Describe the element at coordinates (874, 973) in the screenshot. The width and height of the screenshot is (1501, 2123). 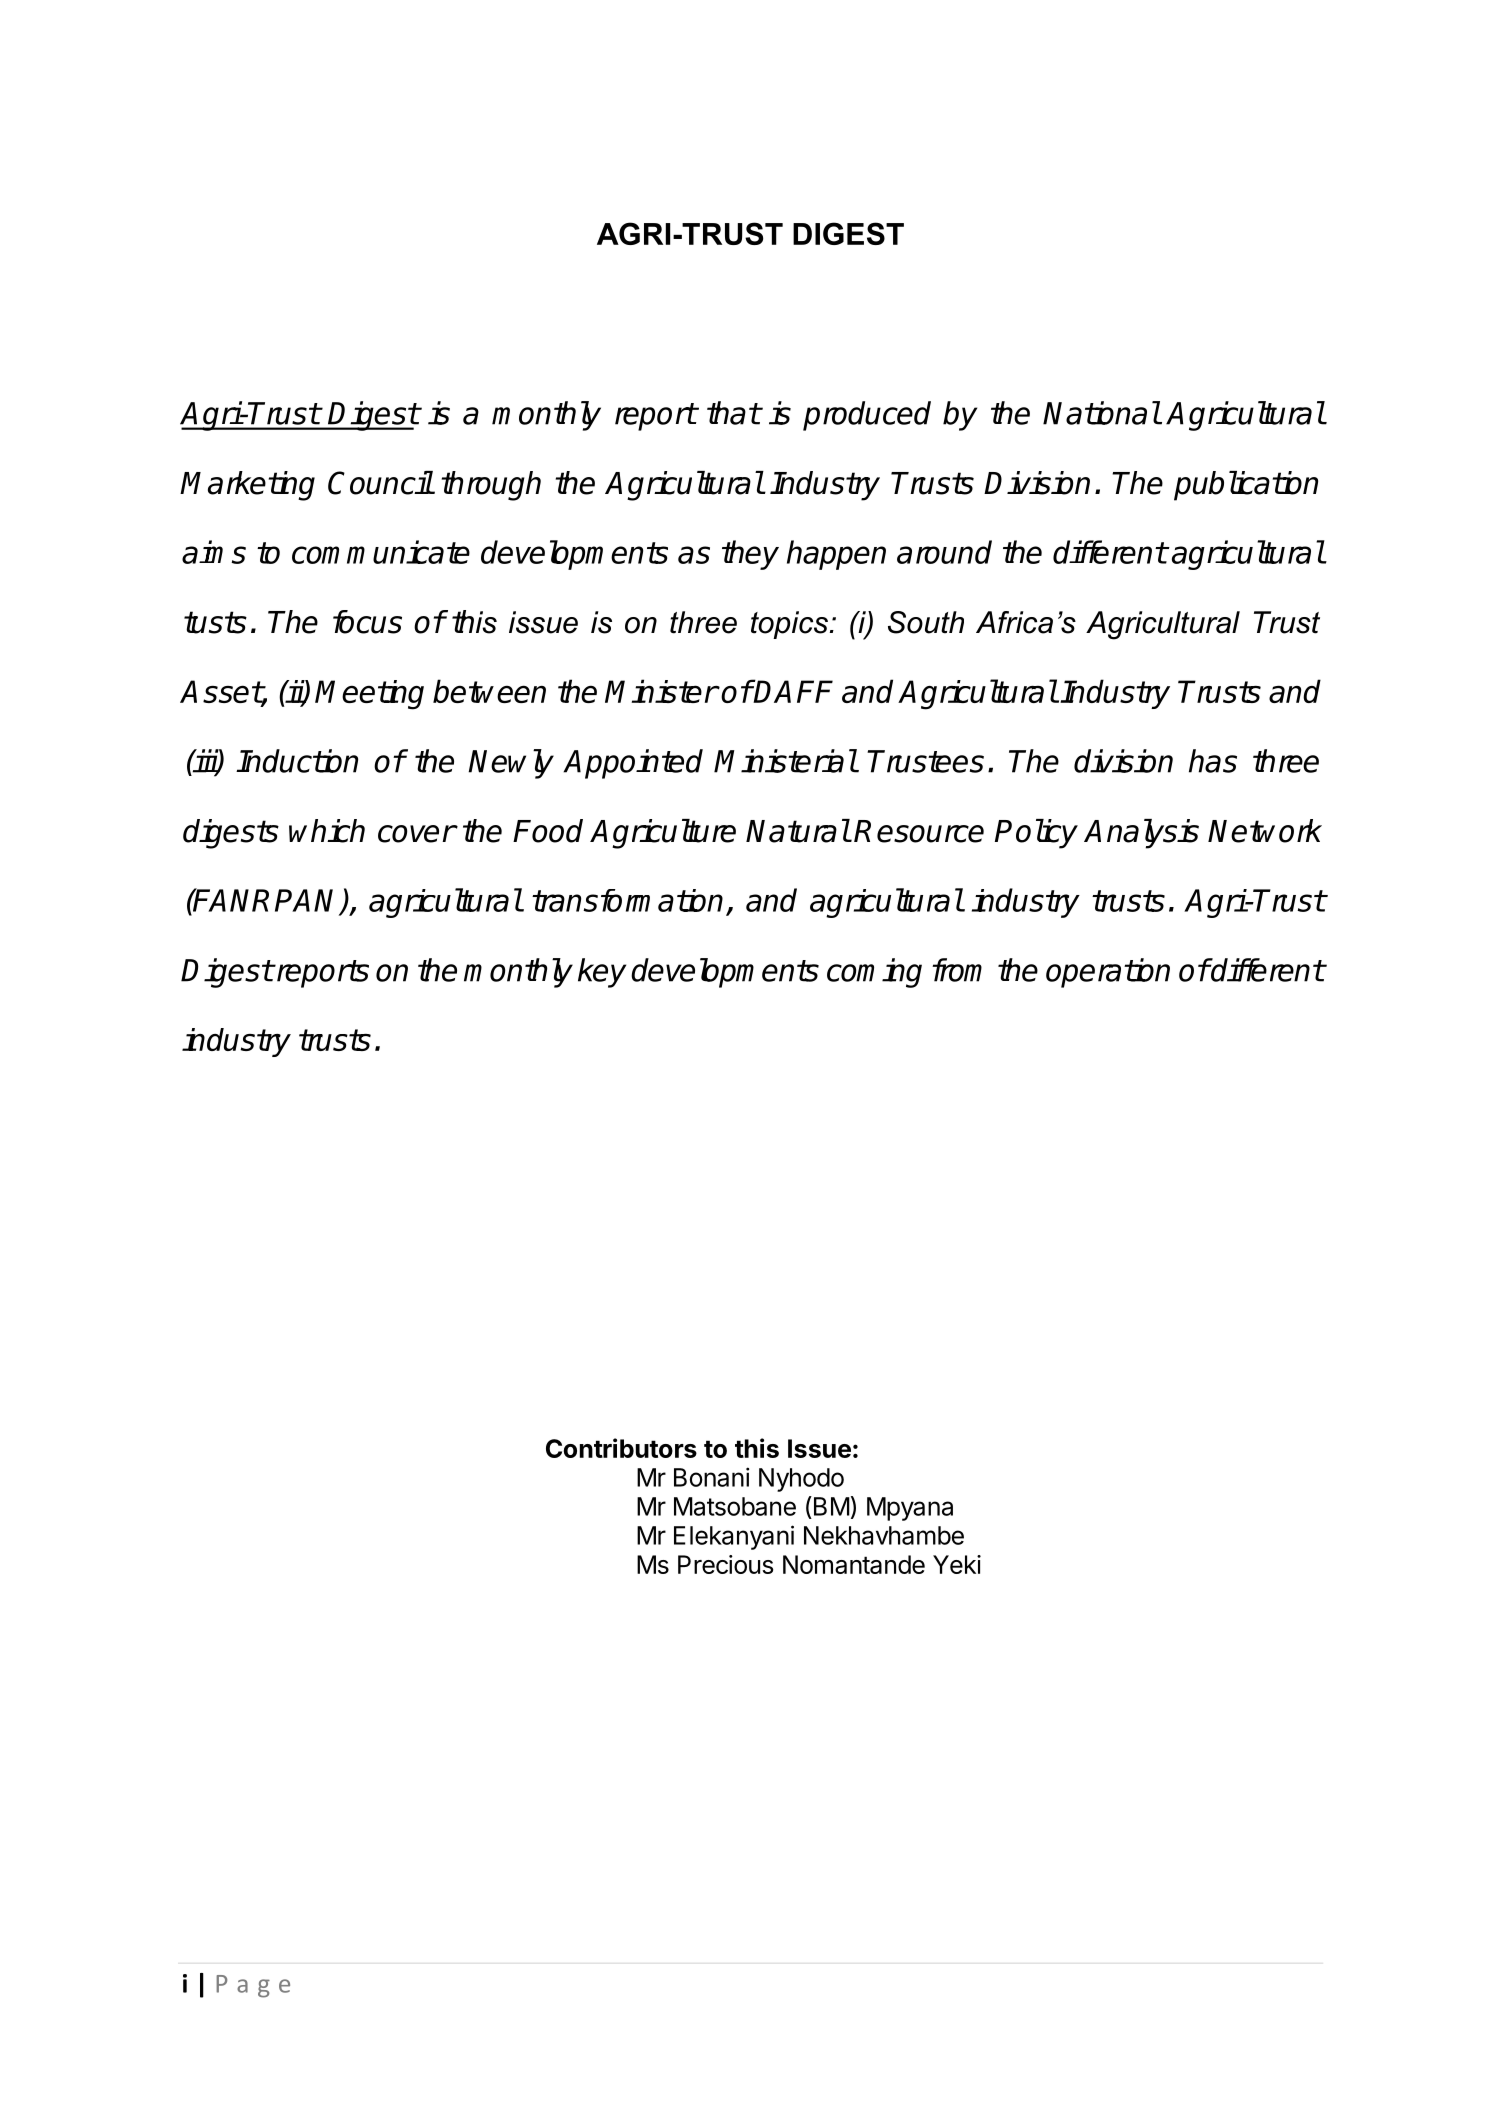
I see `coming` at that location.
